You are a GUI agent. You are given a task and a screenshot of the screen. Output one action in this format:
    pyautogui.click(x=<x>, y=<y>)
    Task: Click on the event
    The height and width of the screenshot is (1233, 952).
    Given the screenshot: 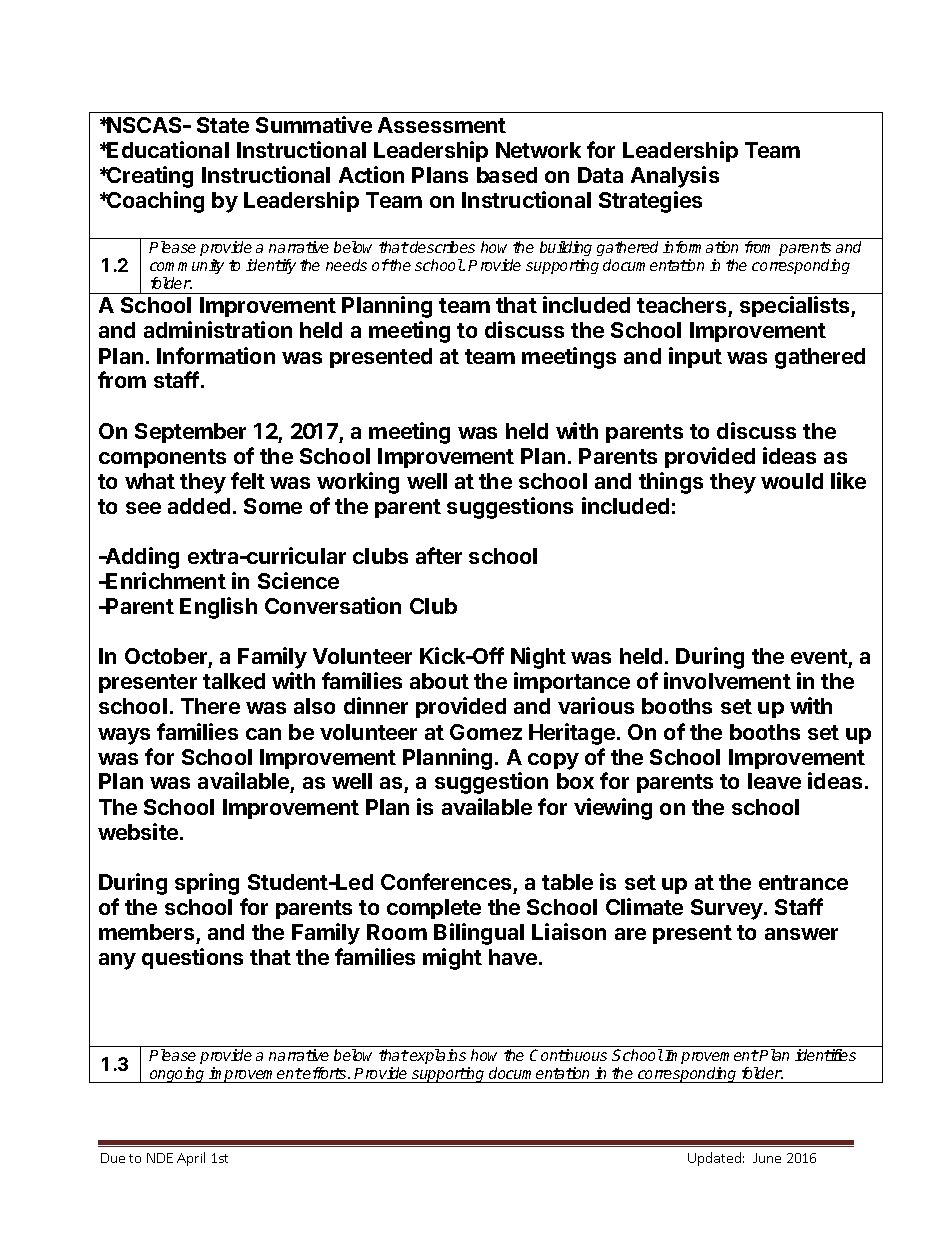 What is the action you would take?
    pyautogui.click(x=819, y=656)
